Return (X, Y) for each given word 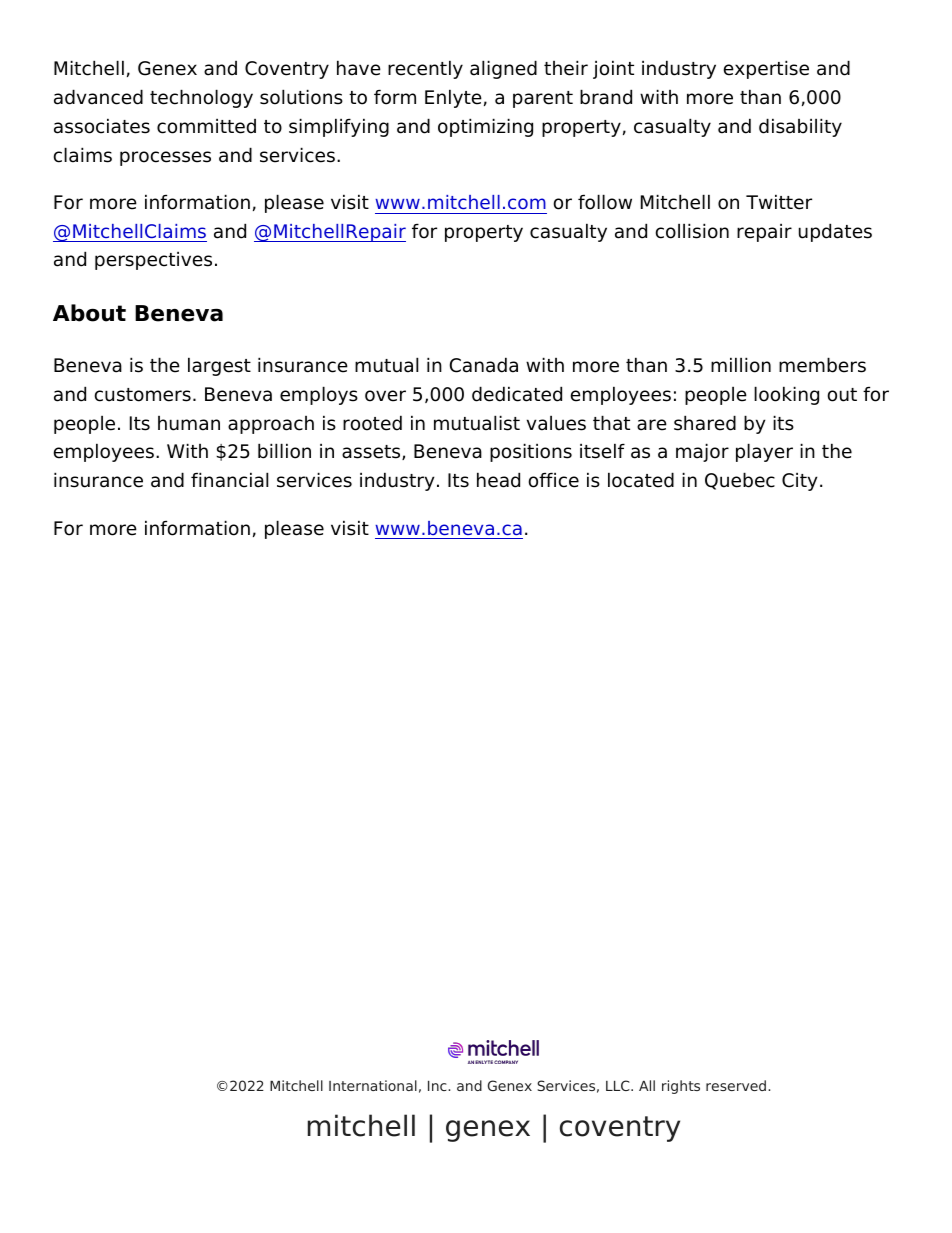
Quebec (740, 481)
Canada (484, 365)
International (373, 1085)
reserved (736, 1085)
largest (219, 366)
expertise (766, 69)
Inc (438, 1085)
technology (201, 98)
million (741, 365)
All (647, 1085)
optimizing (485, 127)
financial (229, 480)
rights (681, 1087)
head (498, 480)
